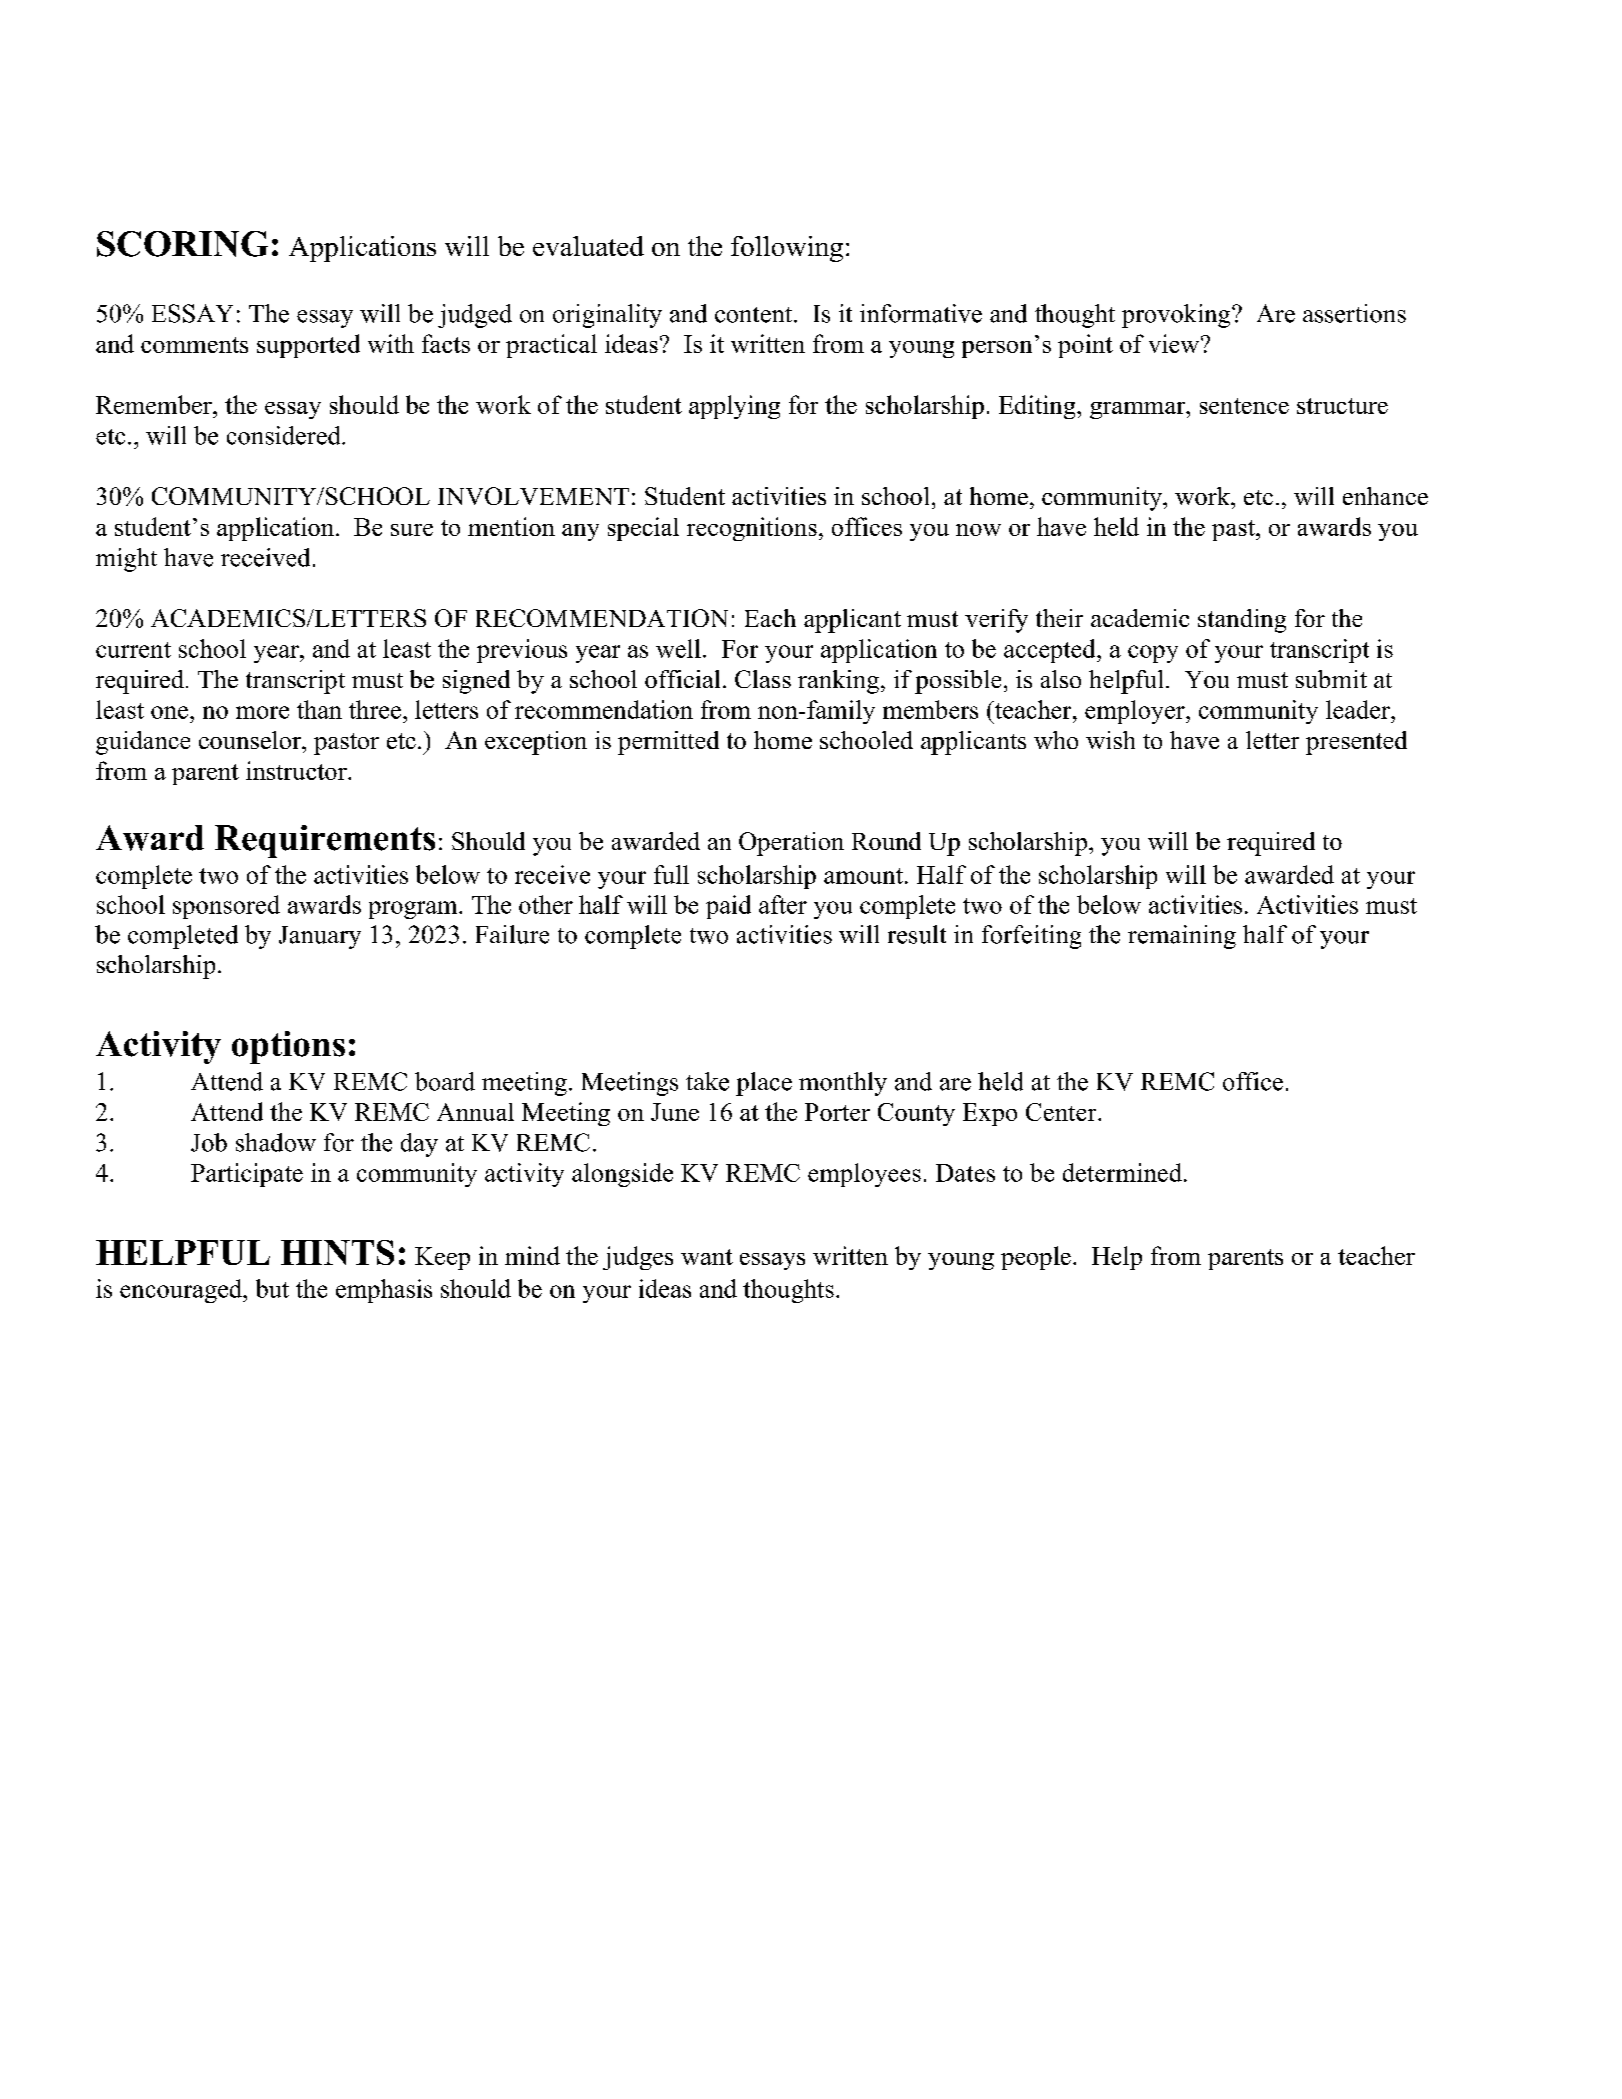  What do you see at coordinates (1177, 316) in the document?
I see `provoking` at bounding box center [1177, 316].
